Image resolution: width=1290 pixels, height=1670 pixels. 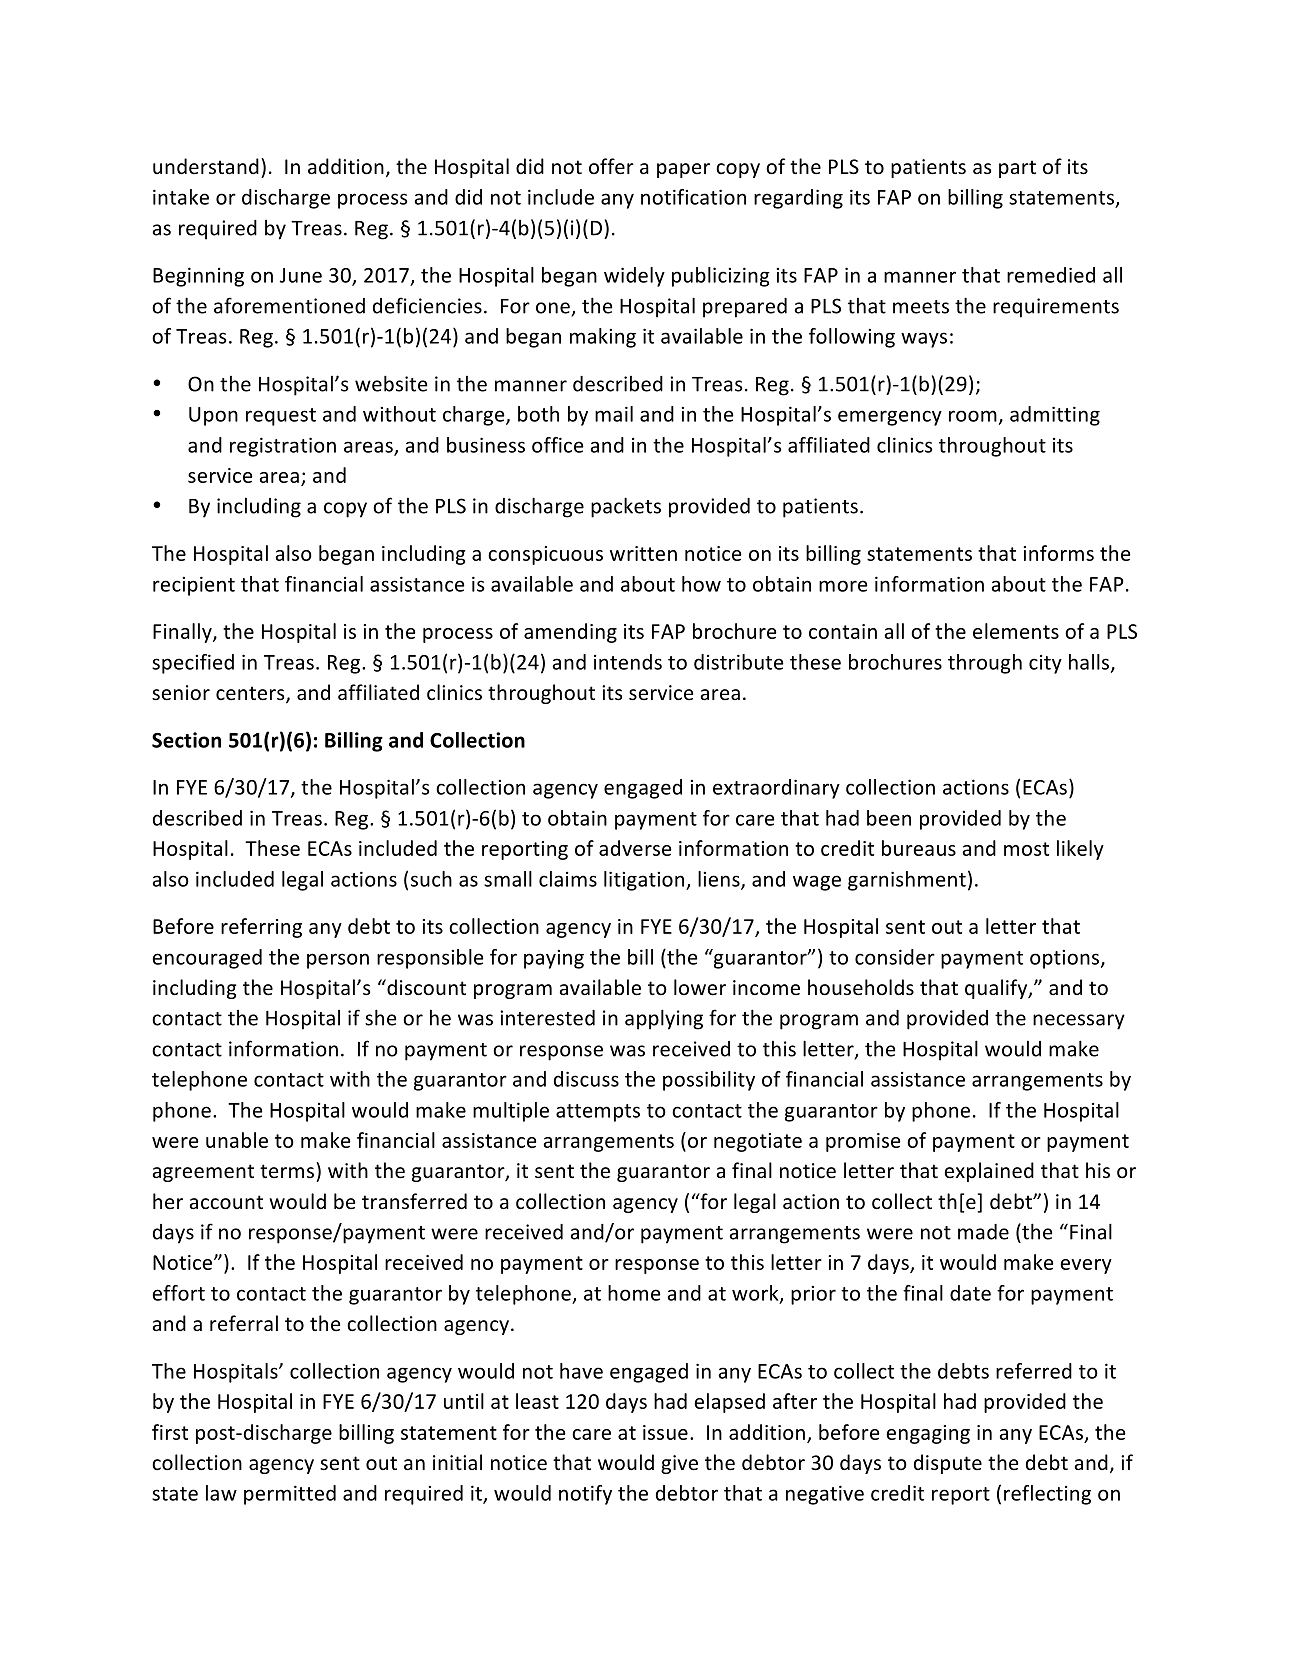 What do you see at coordinates (1017, 169) in the screenshot?
I see `part` at bounding box center [1017, 169].
